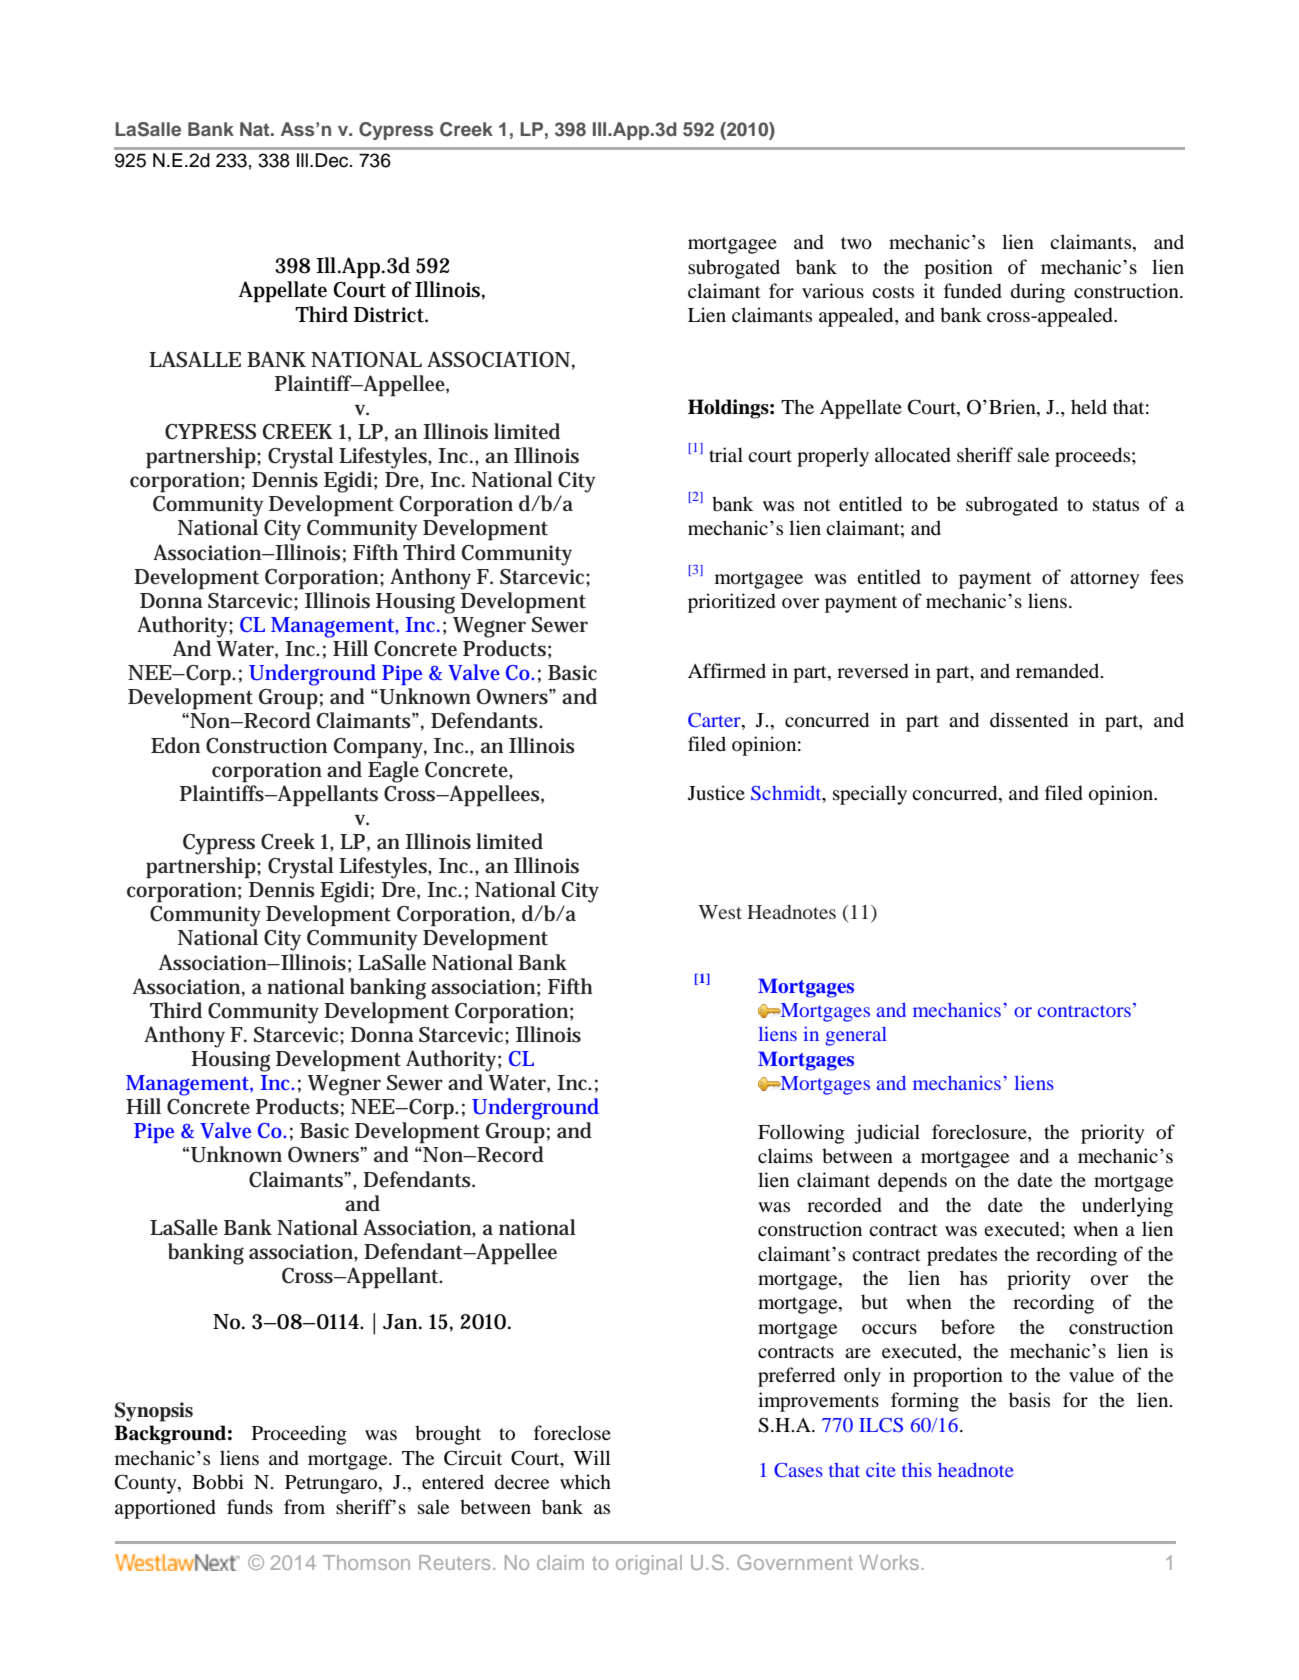 This screenshot has width=1299, height=1680. Describe the element at coordinates (720, 912) in the screenshot. I see `West` at that location.
